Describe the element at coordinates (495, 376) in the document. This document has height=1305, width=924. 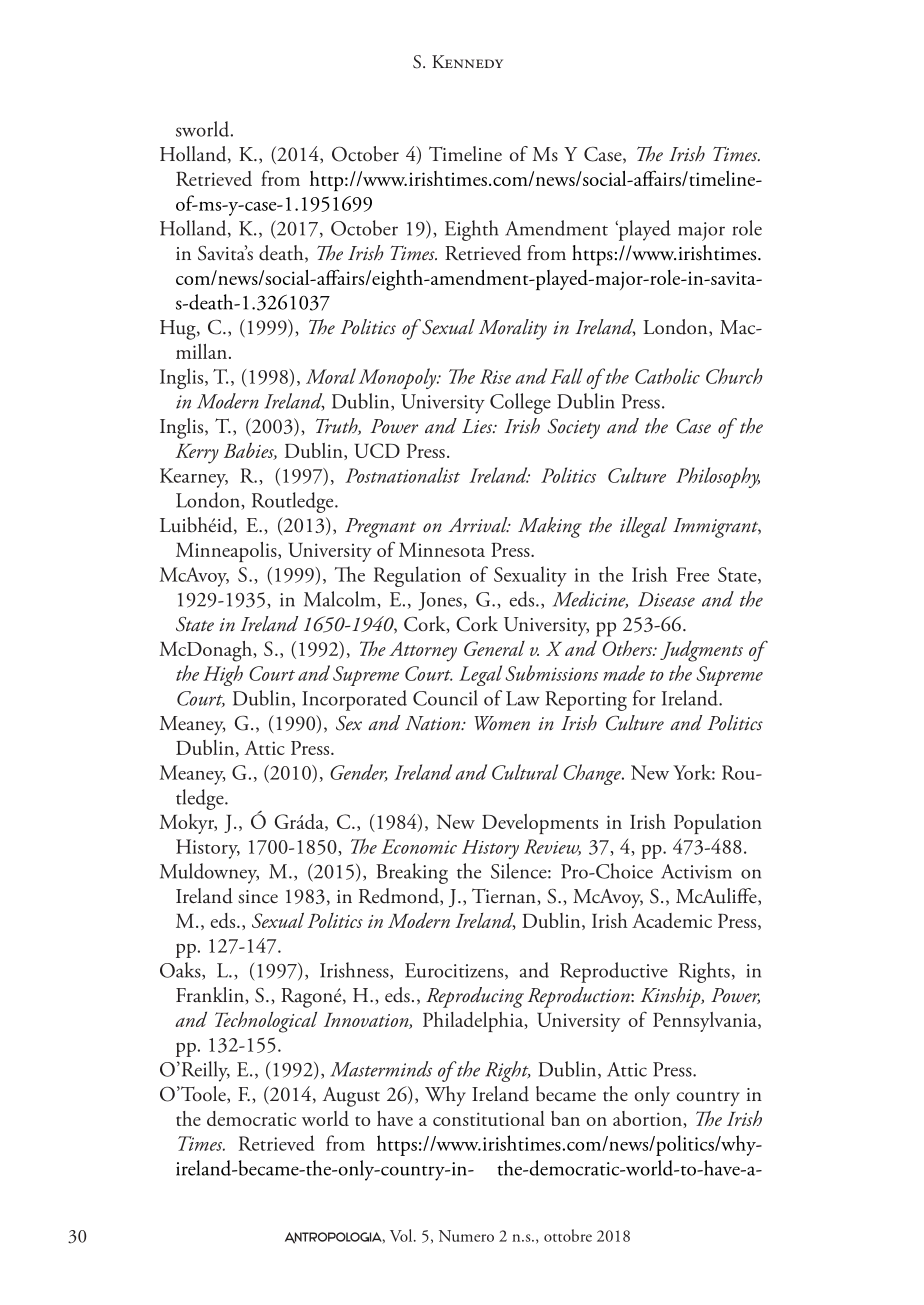
I see `Rise` at that location.
